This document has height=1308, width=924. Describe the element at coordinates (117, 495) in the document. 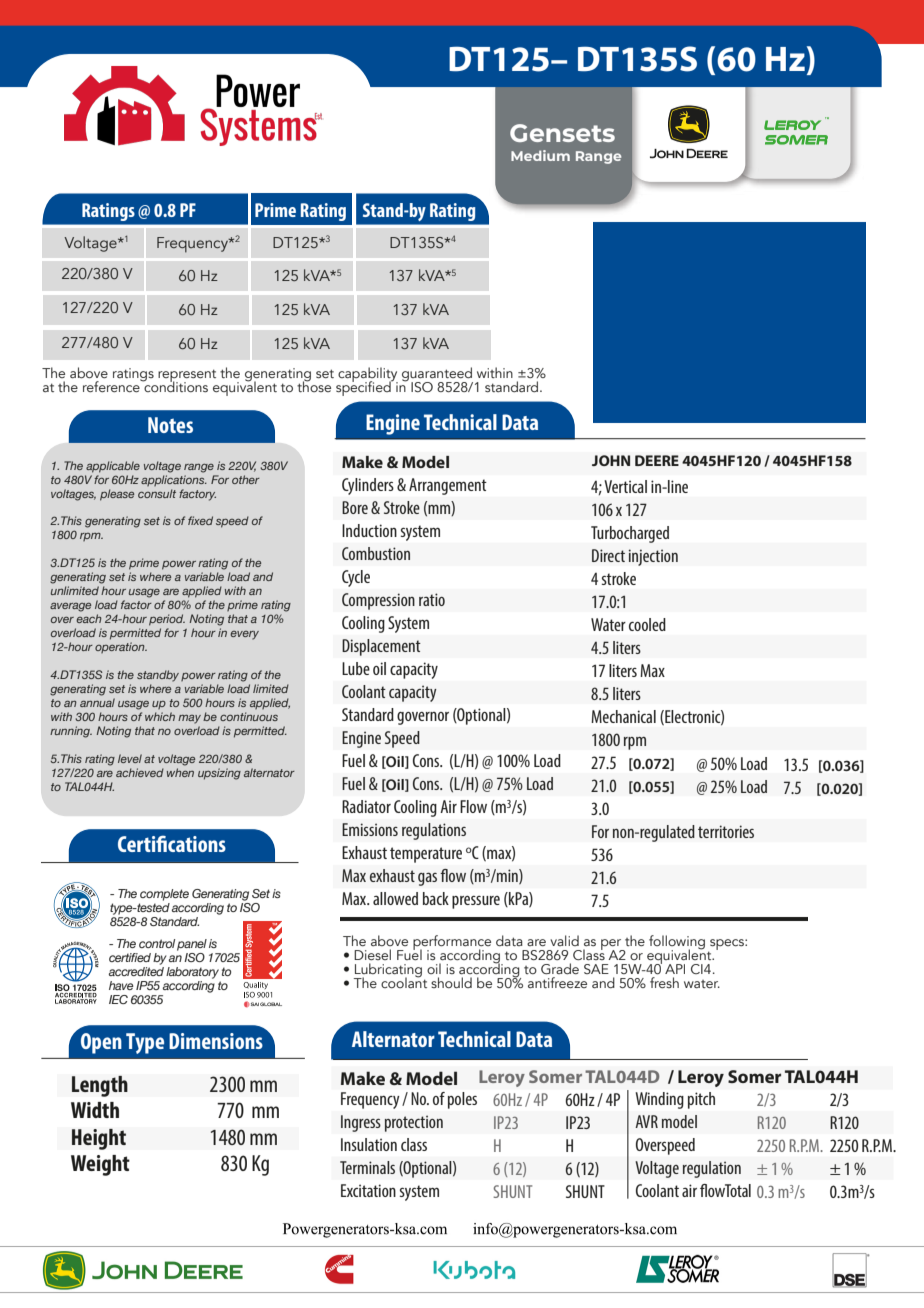

I see `please` at that location.
